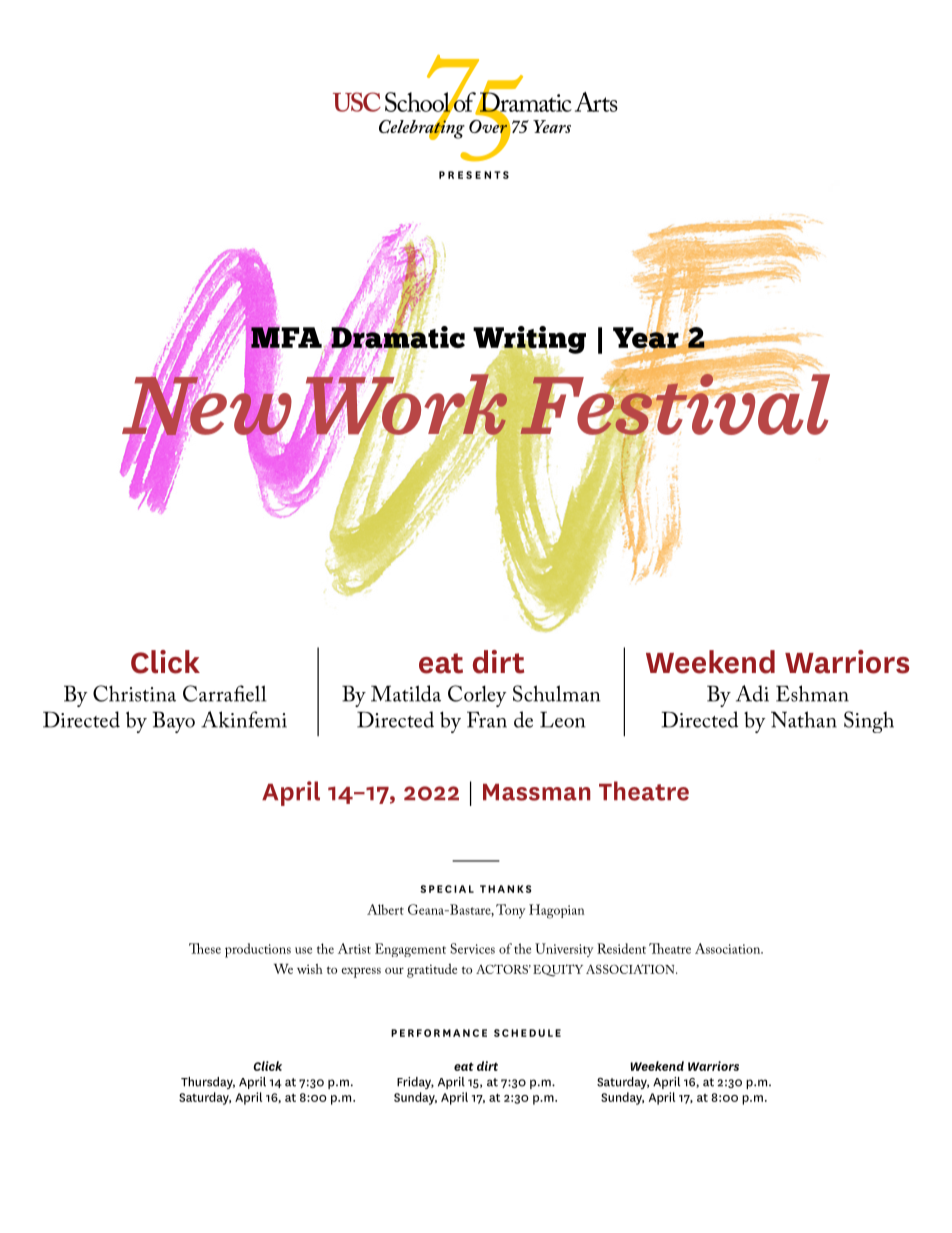  What do you see at coordinates (397, 337) in the page?
I see `Dramatic` at bounding box center [397, 337].
